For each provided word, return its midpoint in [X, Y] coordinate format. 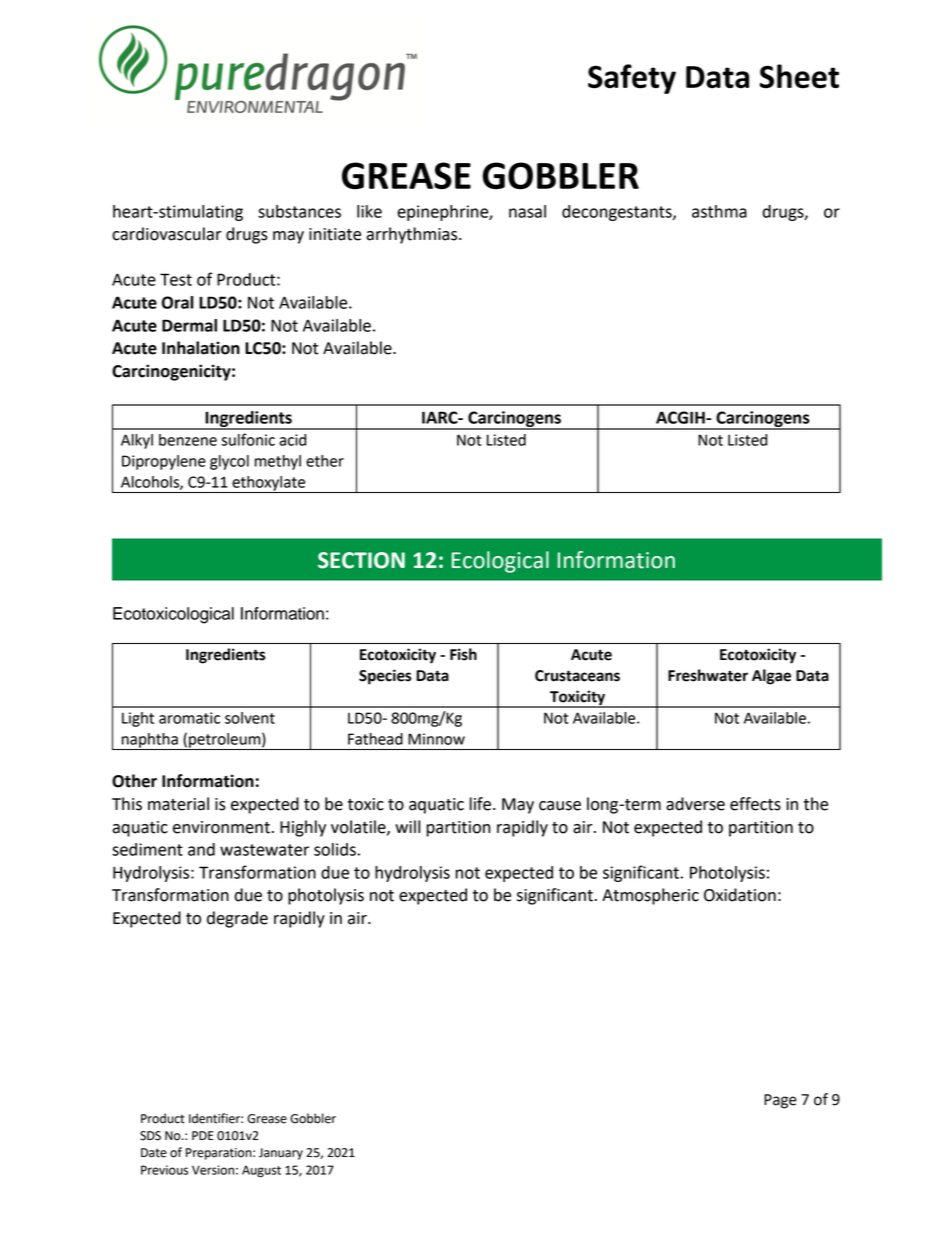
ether [325, 461]
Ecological [500, 562]
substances [299, 211]
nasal [527, 211]
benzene [188, 440]
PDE [203, 1135]
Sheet [799, 76]
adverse [695, 804]
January [281, 1154]
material [178, 804]
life [480, 804]
